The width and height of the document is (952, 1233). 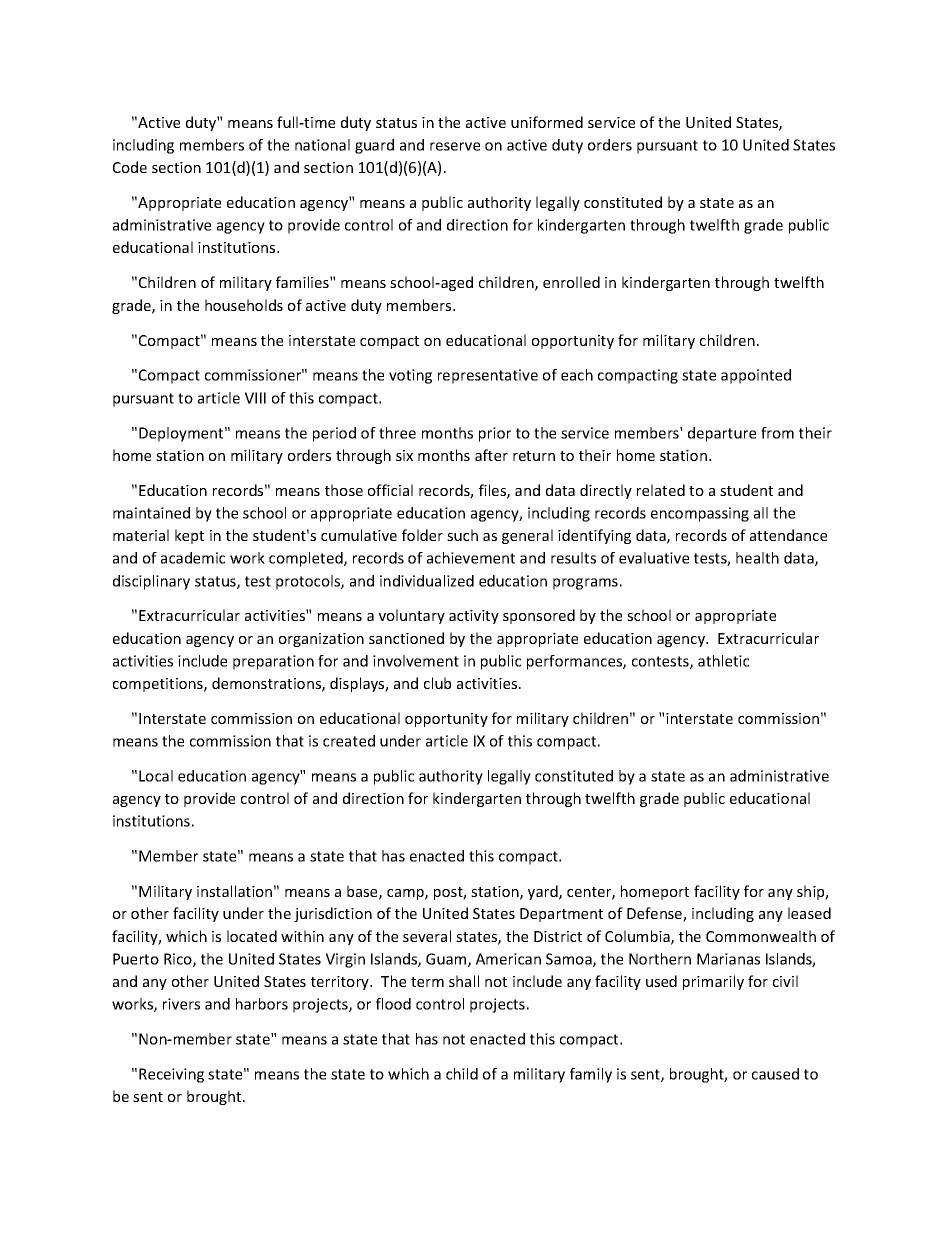 I want to click on Local, so click(x=156, y=776).
